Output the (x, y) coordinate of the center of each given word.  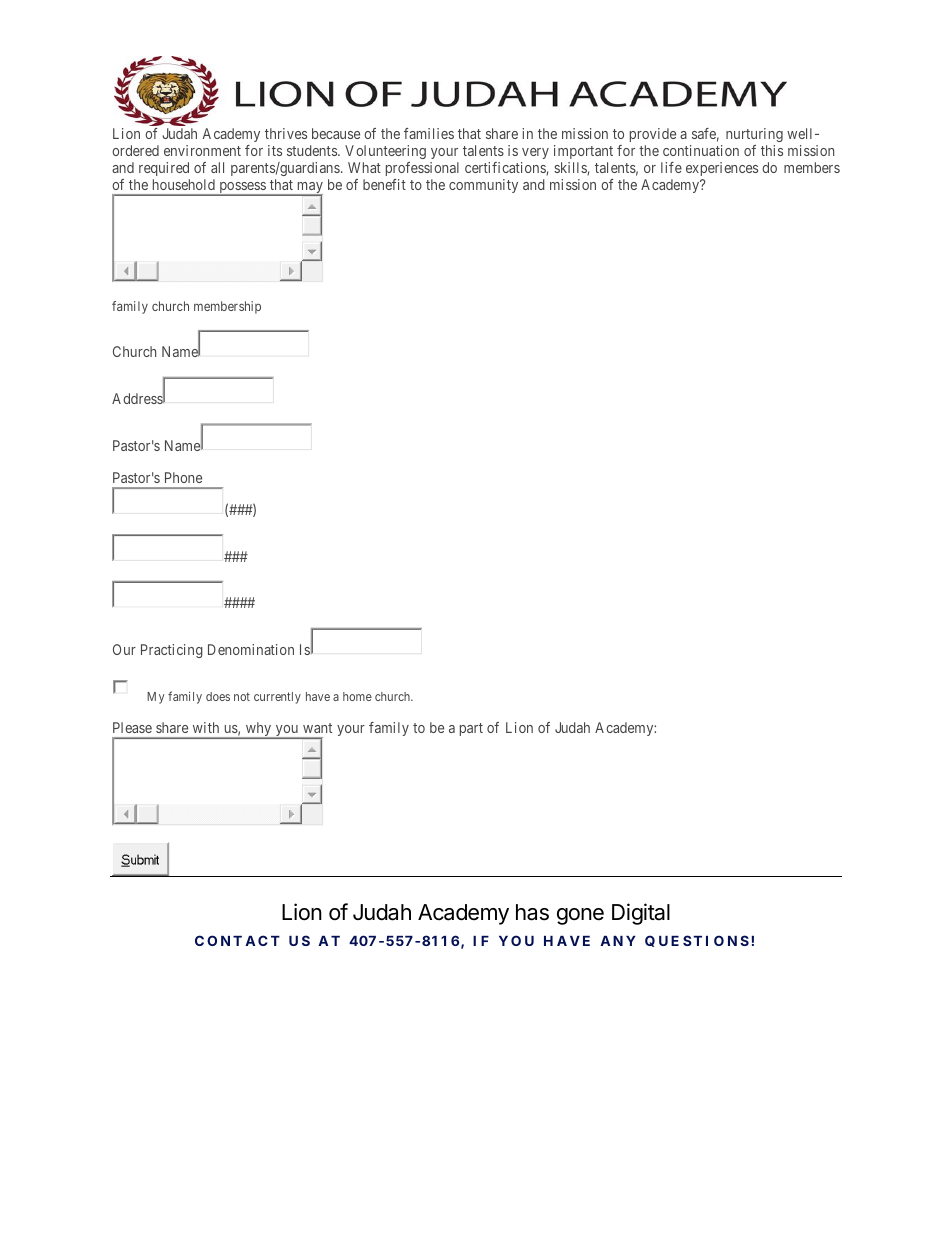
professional (422, 169)
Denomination (251, 649)
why (258, 730)
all (217, 167)
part (471, 729)
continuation (701, 150)
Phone (183, 477)
